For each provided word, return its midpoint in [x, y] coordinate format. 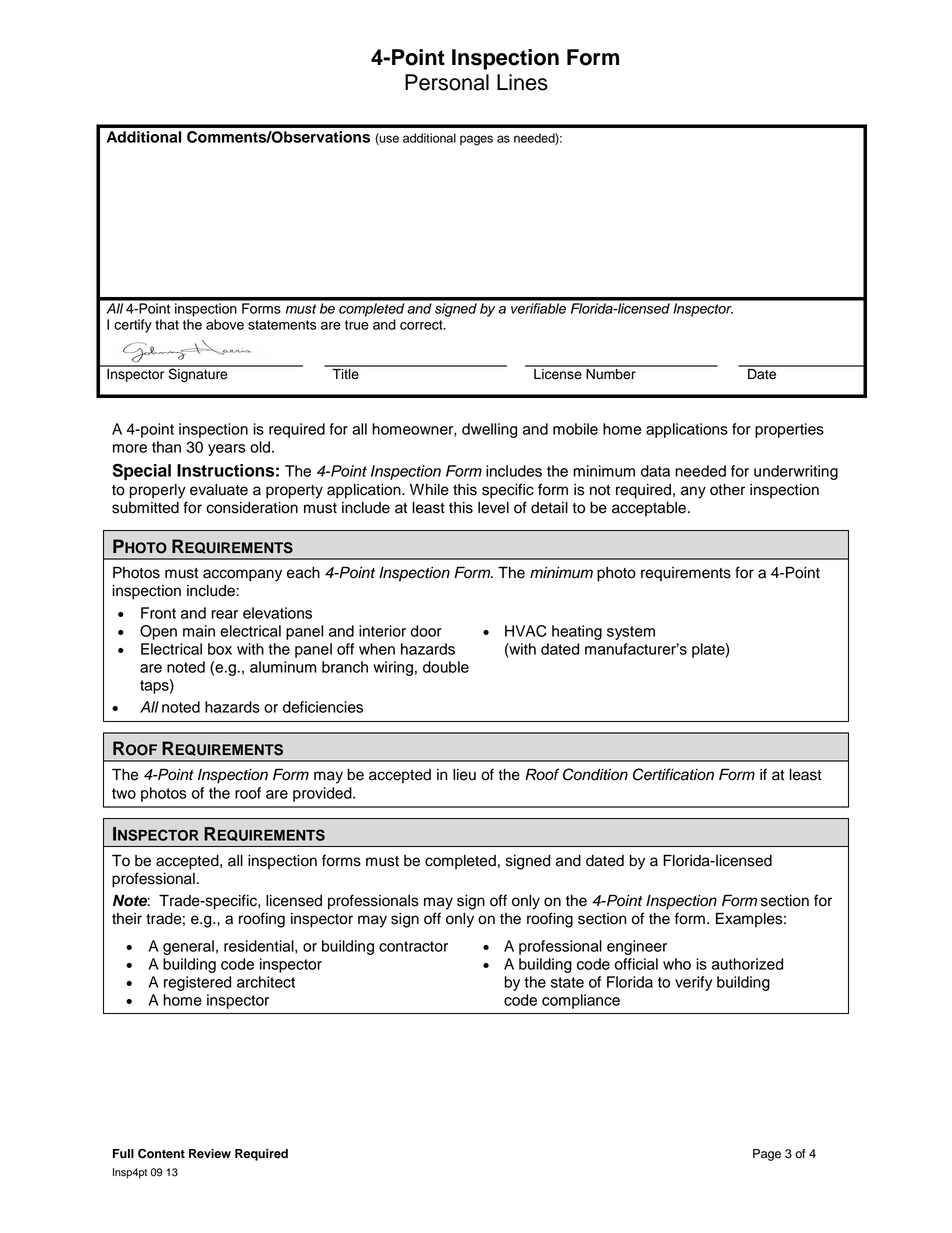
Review [210, 1154]
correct [422, 325]
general [188, 947]
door [426, 631]
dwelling [489, 430]
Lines [522, 82]
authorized [747, 964]
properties [789, 430]
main [199, 631]
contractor [413, 946]
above [225, 324]
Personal [447, 82]
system [631, 633]
